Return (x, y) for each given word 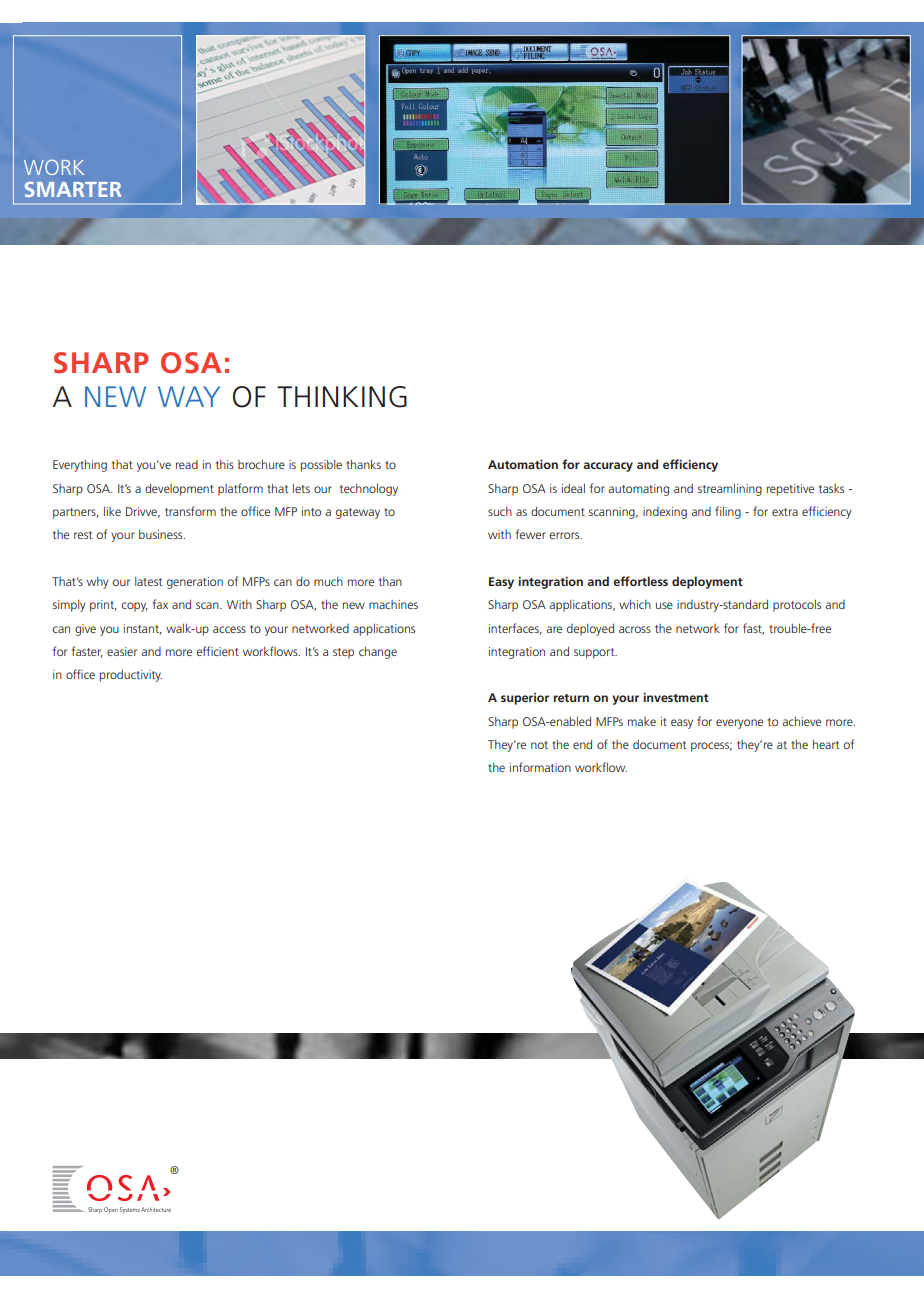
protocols (797, 606)
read (187, 464)
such (500, 511)
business (162, 534)
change (378, 653)
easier (122, 651)
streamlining (730, 490)
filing (728, 512)
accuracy (608, 467)
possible (321, 465)
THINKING (342, 397)
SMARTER (73, 189)
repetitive (790, 490)
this (225, 464)
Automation (523, 464)
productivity (131, 676)
